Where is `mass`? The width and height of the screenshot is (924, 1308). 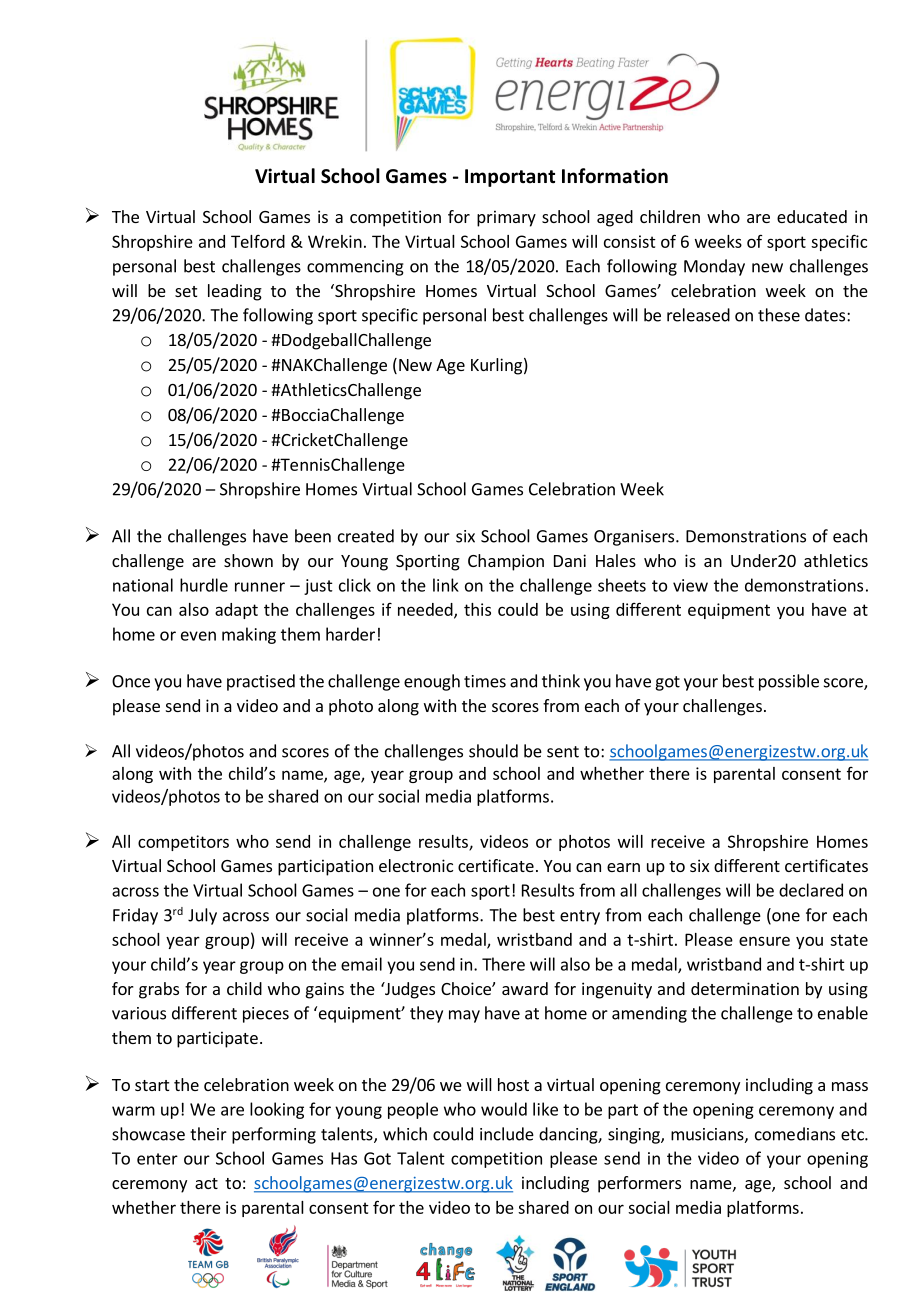
mass is located at coordinates (850, 1086).
